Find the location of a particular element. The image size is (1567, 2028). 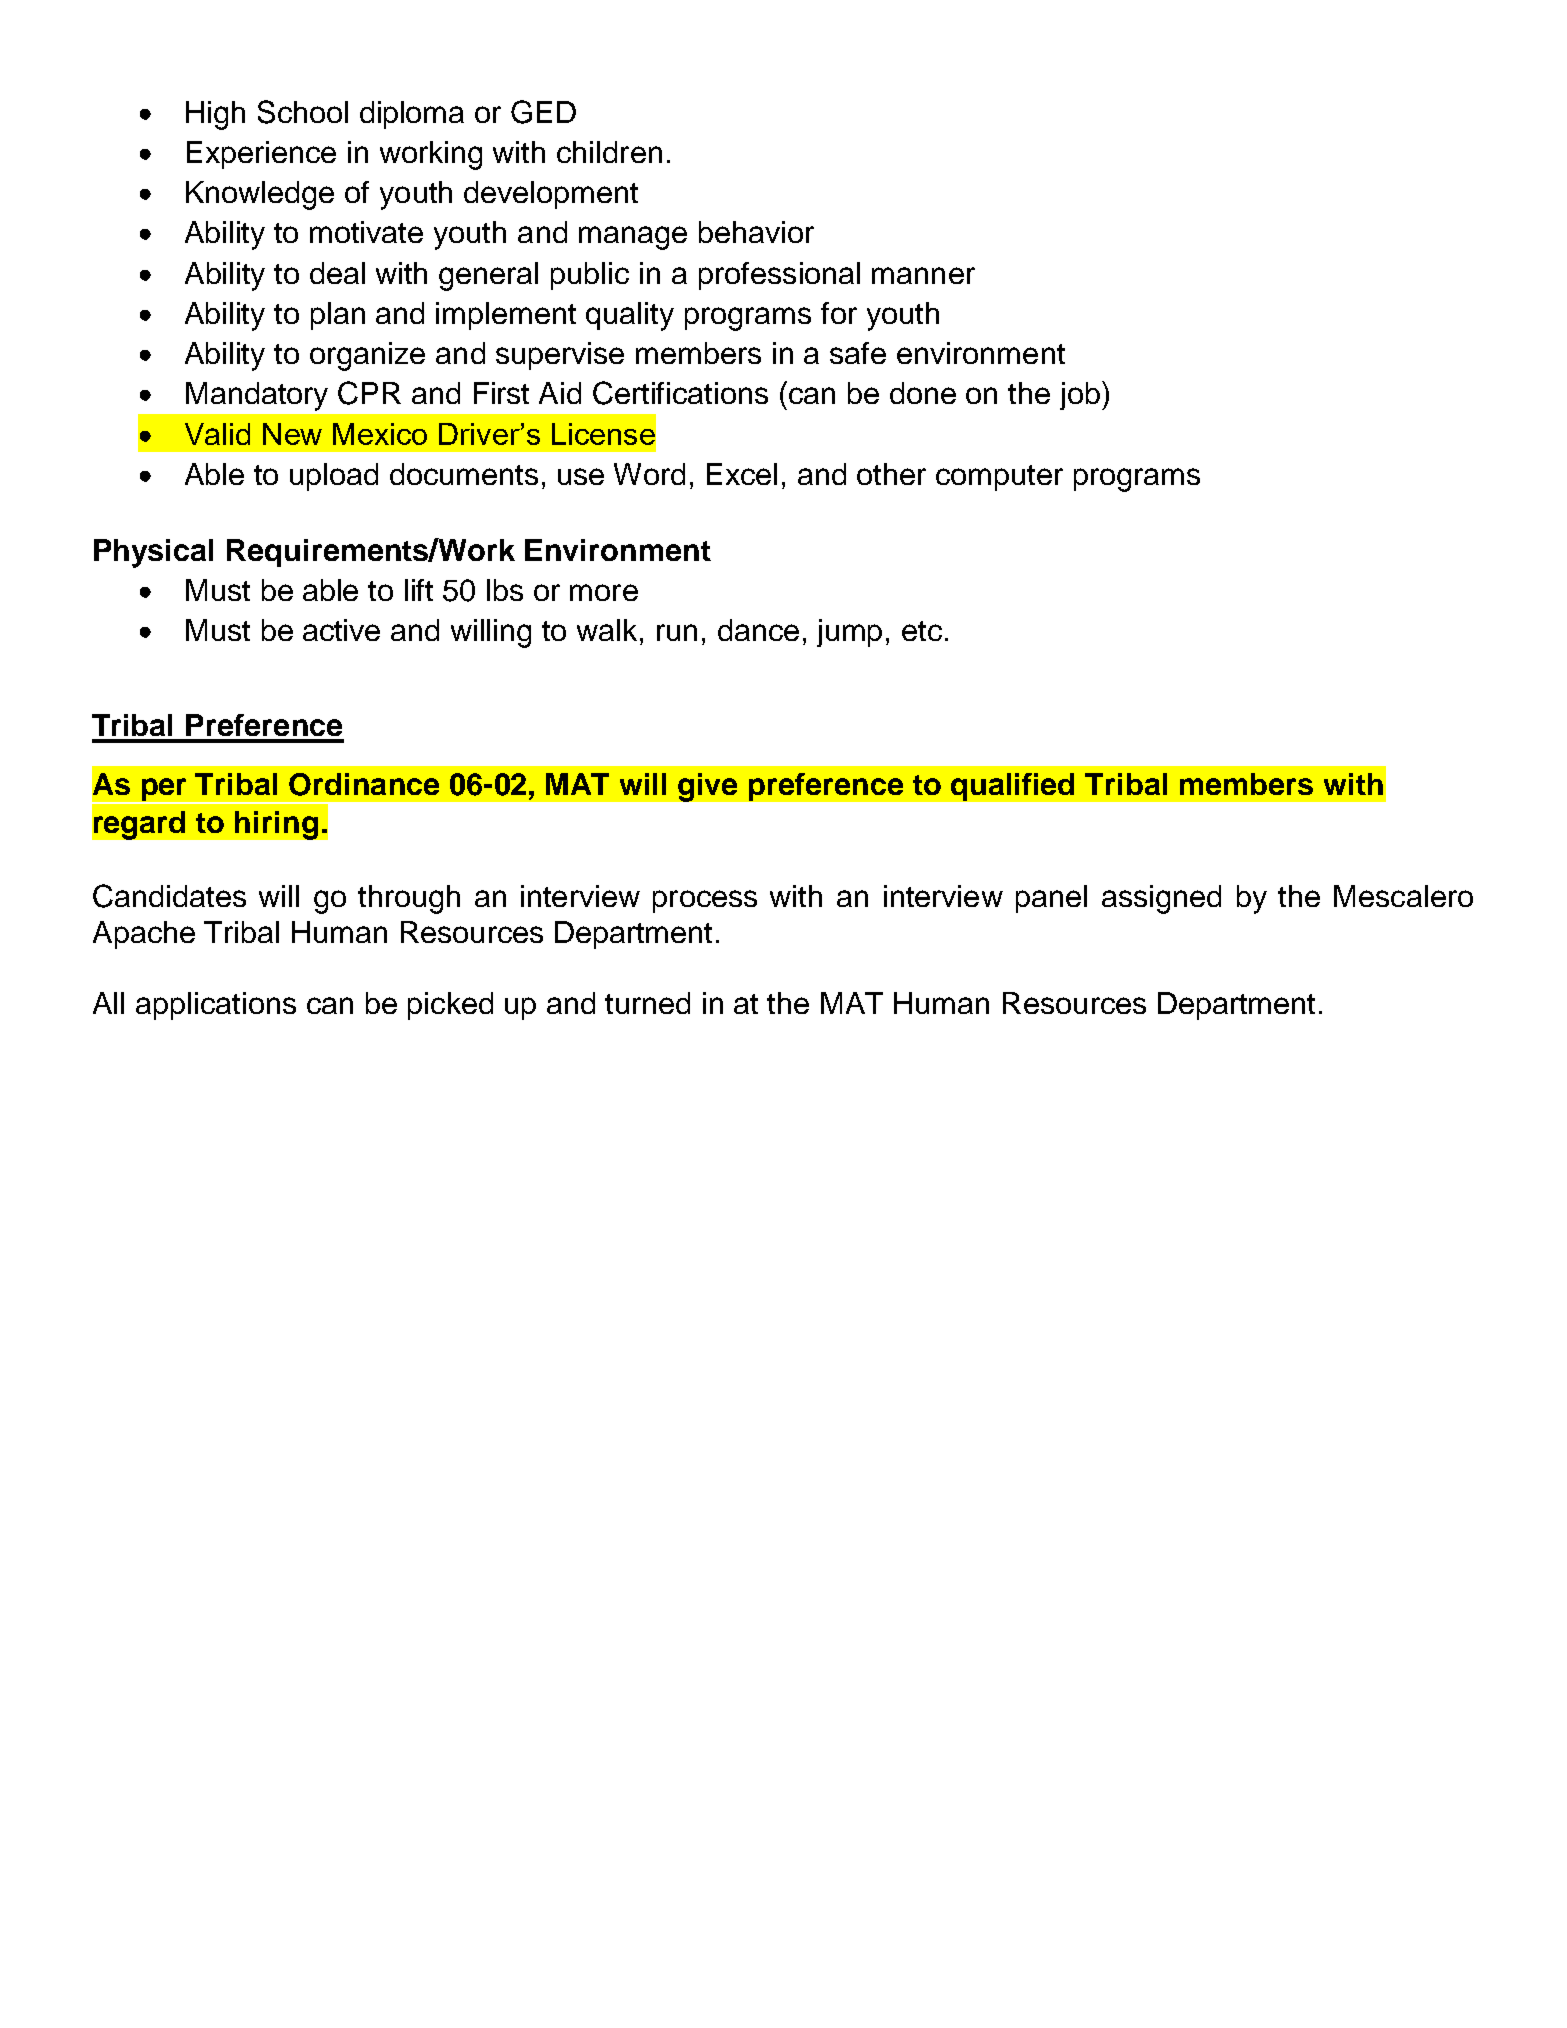

job is located at coordinates (1080, 396).
